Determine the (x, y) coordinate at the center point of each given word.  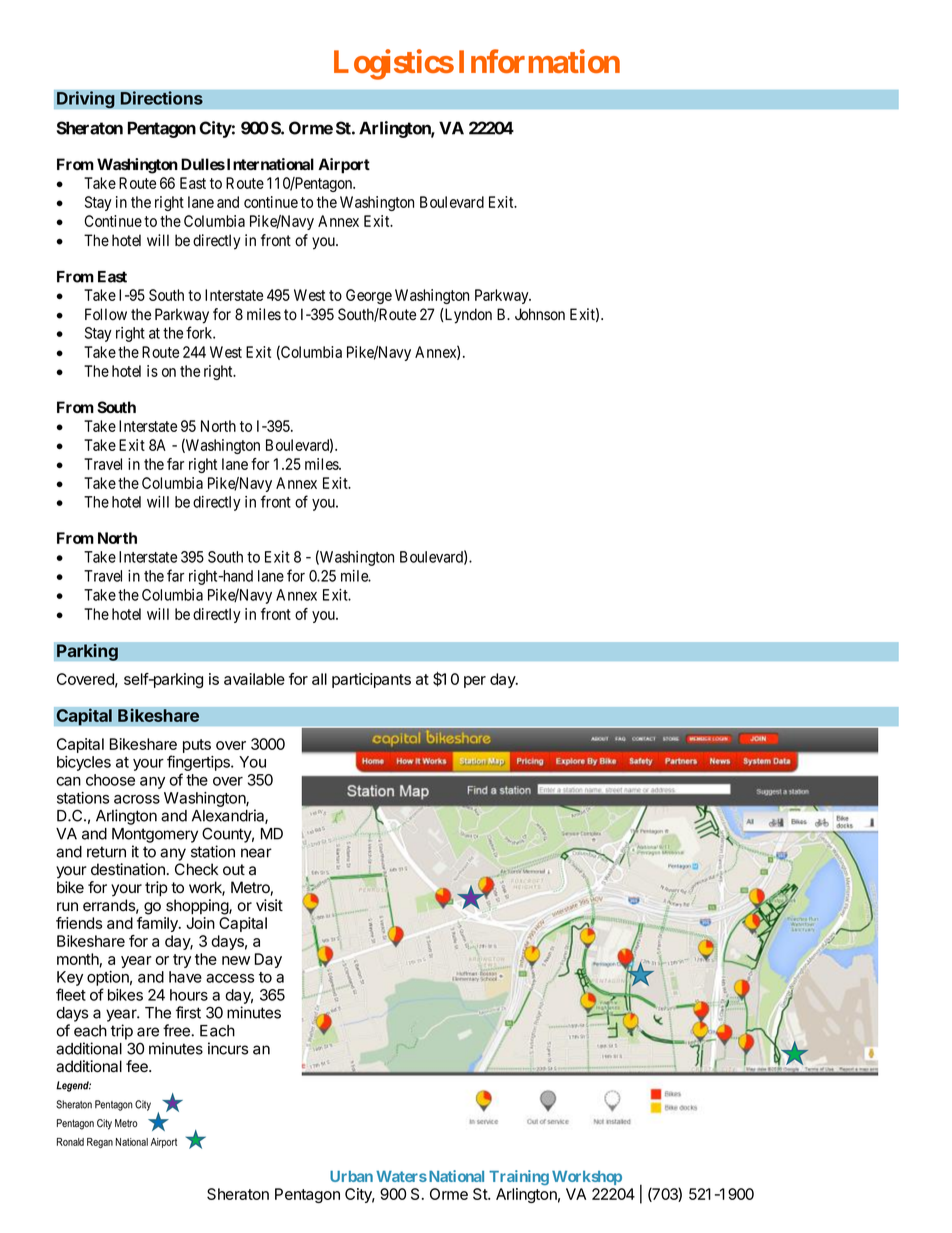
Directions (162, 98)
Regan (100, 1143)
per (475, 682)
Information (539, 61)
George (369, 296)
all (319, 679)
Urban (351, 1176)
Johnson (540, 314)
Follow (106, 314)
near (256, 853)
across (137, 799)
